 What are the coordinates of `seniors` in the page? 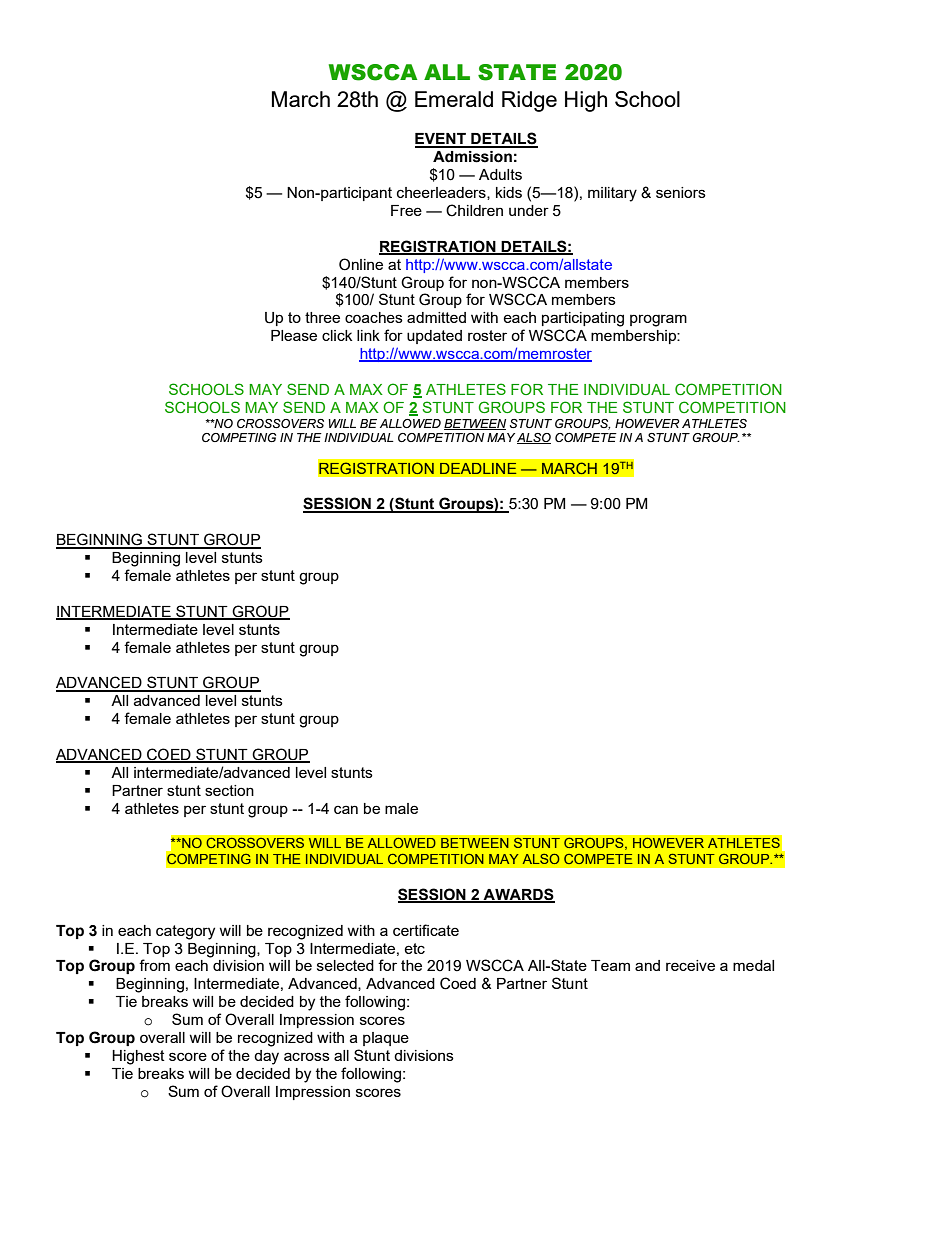 It's located at (681, 192).
